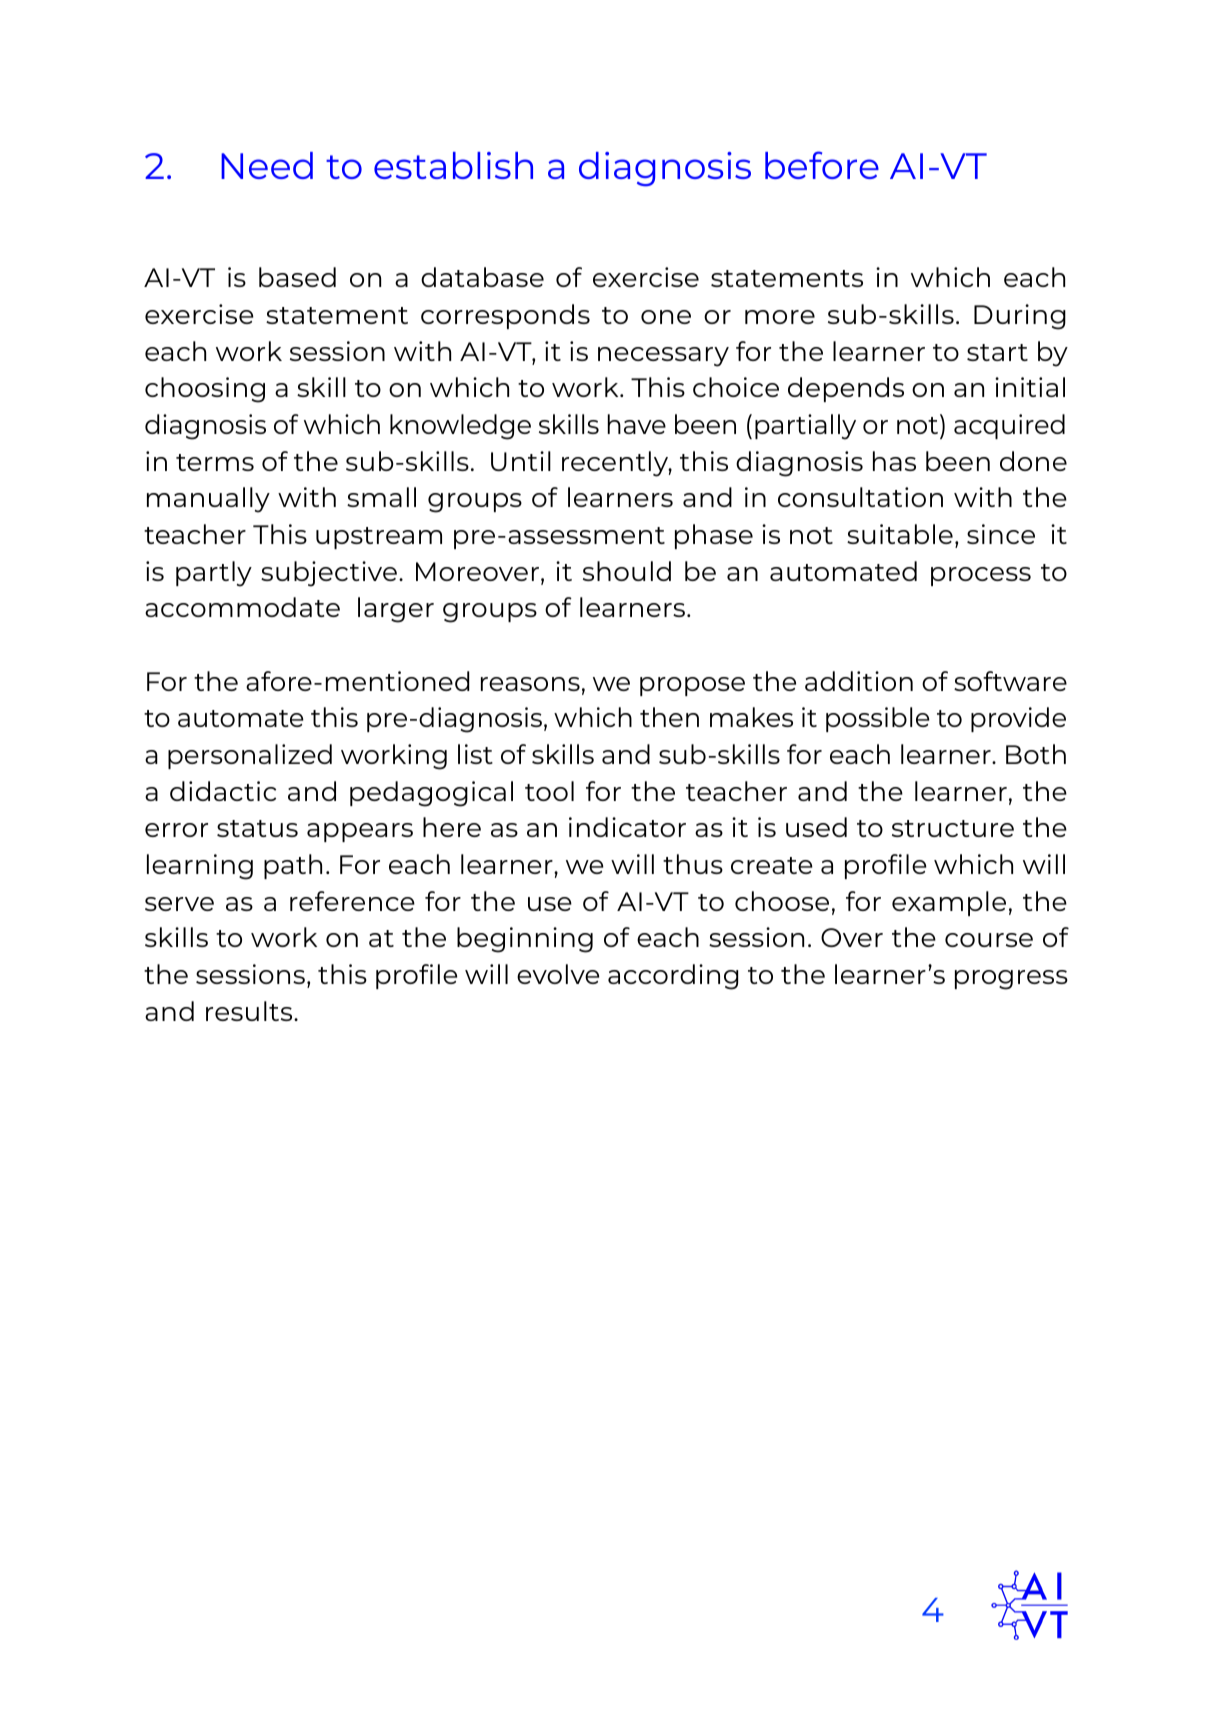 This screenshot has height=1715, width=1212. I want to click on evolve, so click(558, 974).
